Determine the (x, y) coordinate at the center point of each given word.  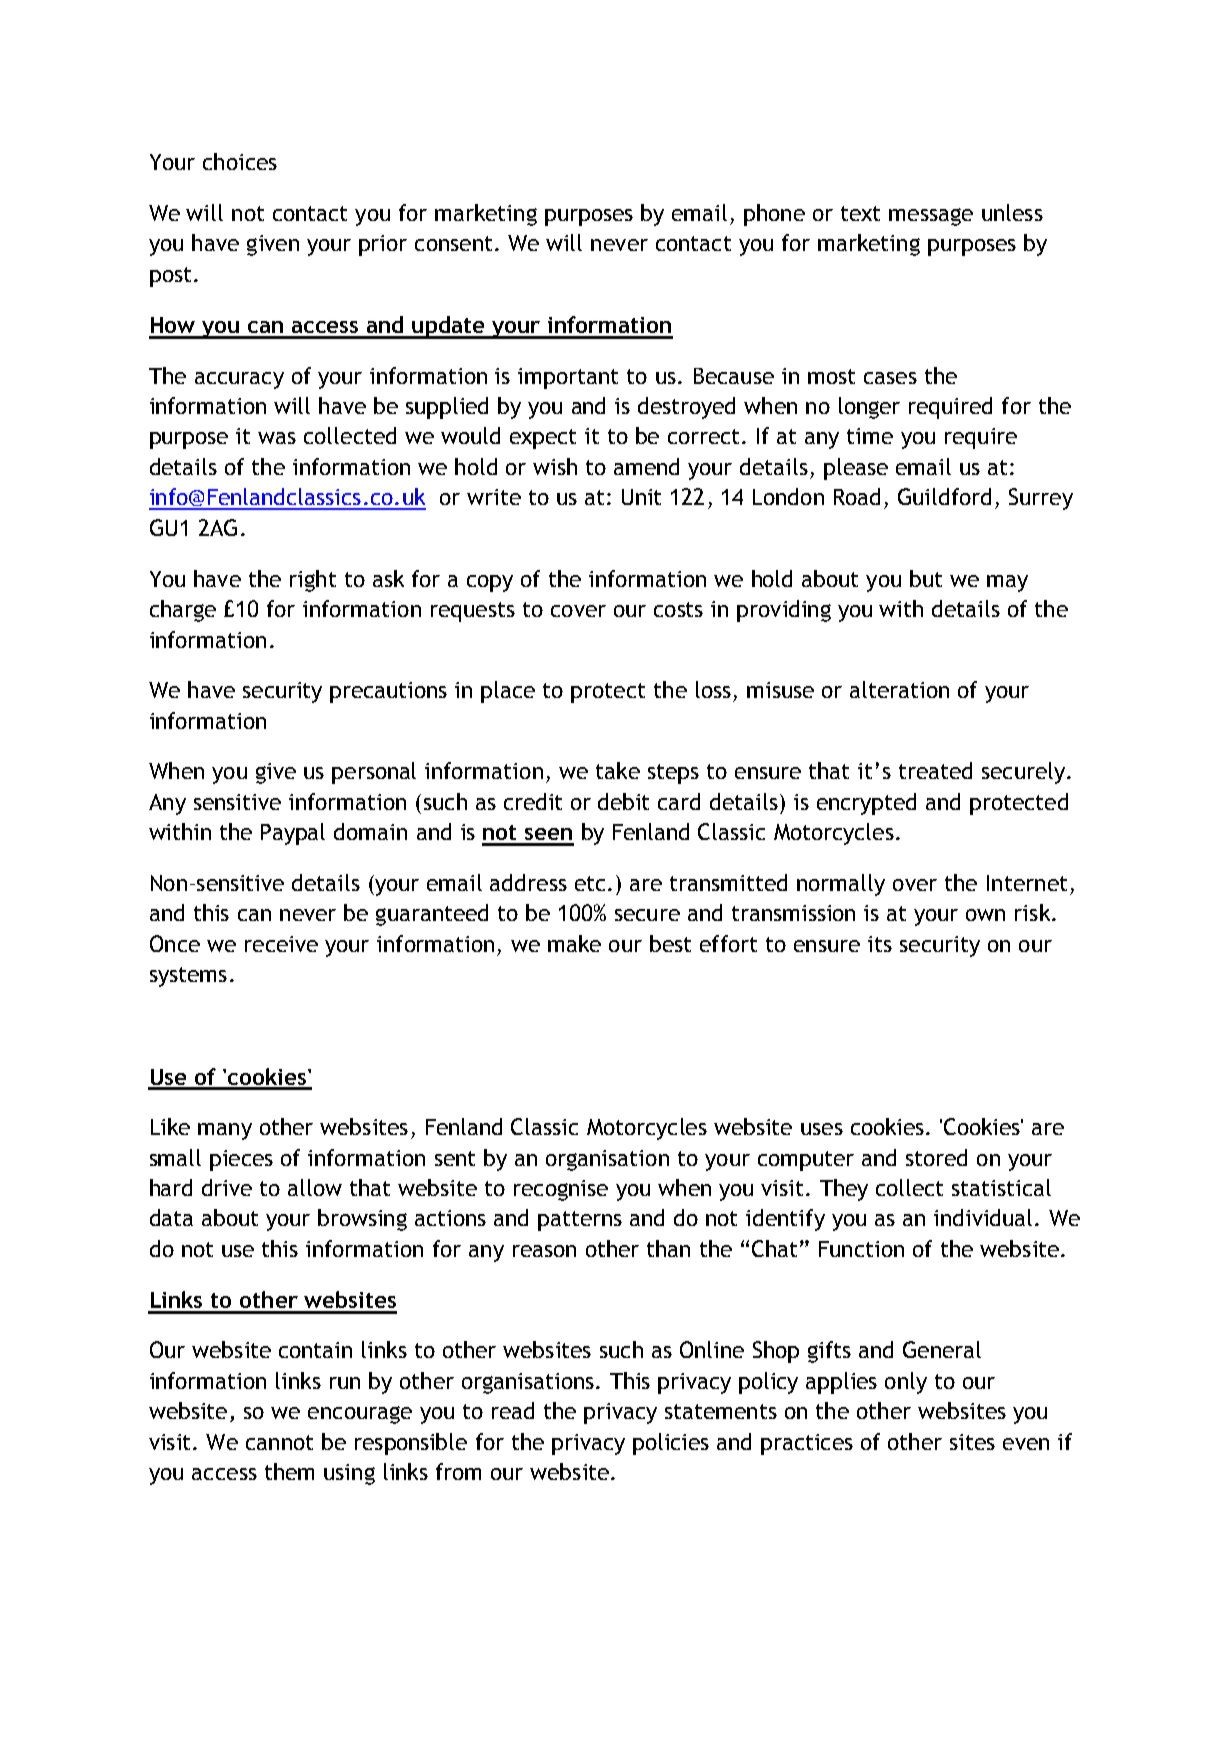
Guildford (944, 496)
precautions (388, 692)
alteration (899, 689)
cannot (279, 1442)
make (574, 943)
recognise (561, 1190)
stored (936, 1157)
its (880, 944)
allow (315, 1187)
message (931, 217)
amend (646, 466)
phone (774, 215)
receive (281, 944)
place (508, 692)
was (277, 438)
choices (240, 161)
